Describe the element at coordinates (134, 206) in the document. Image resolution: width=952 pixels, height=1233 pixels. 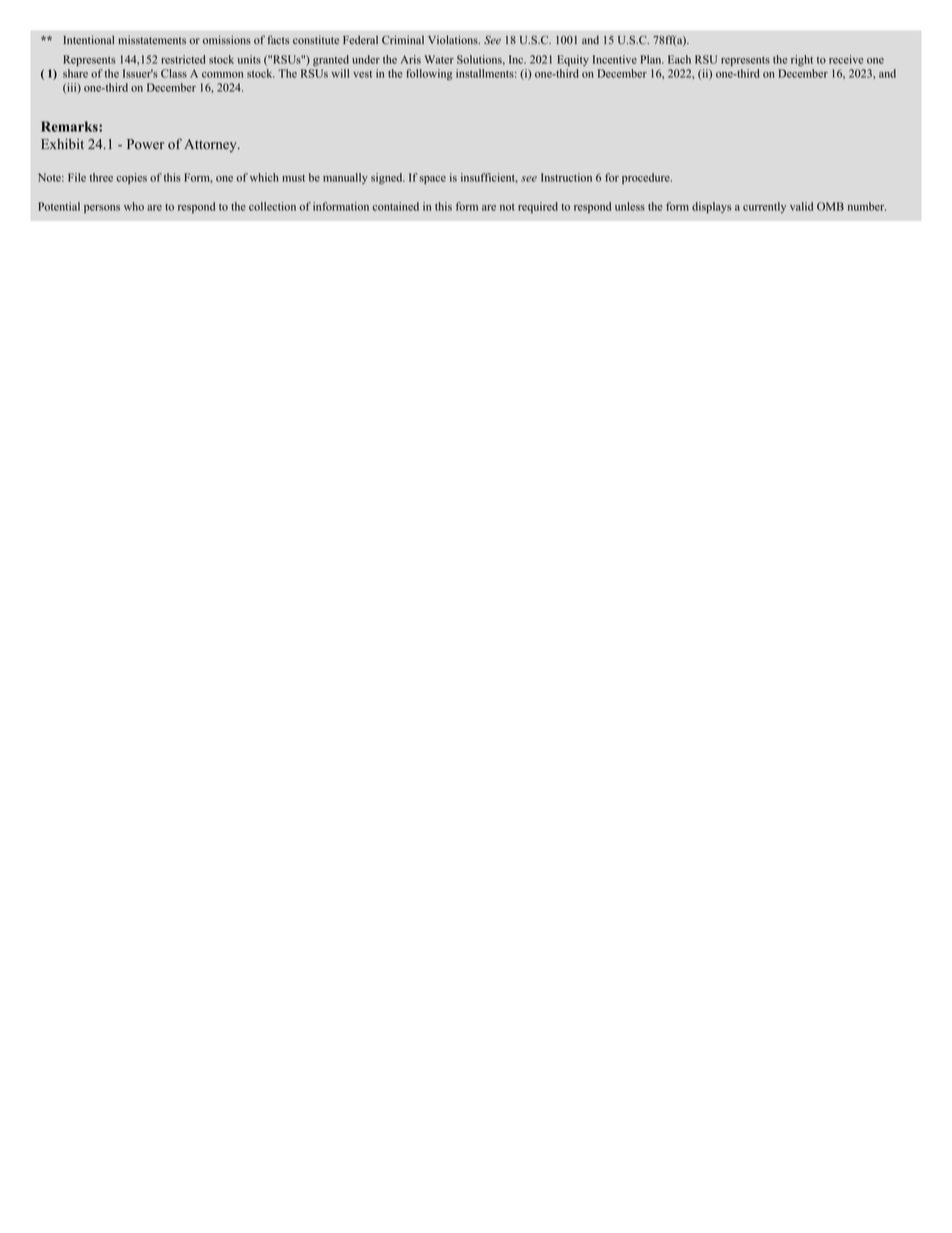
I see `who` at that location.
